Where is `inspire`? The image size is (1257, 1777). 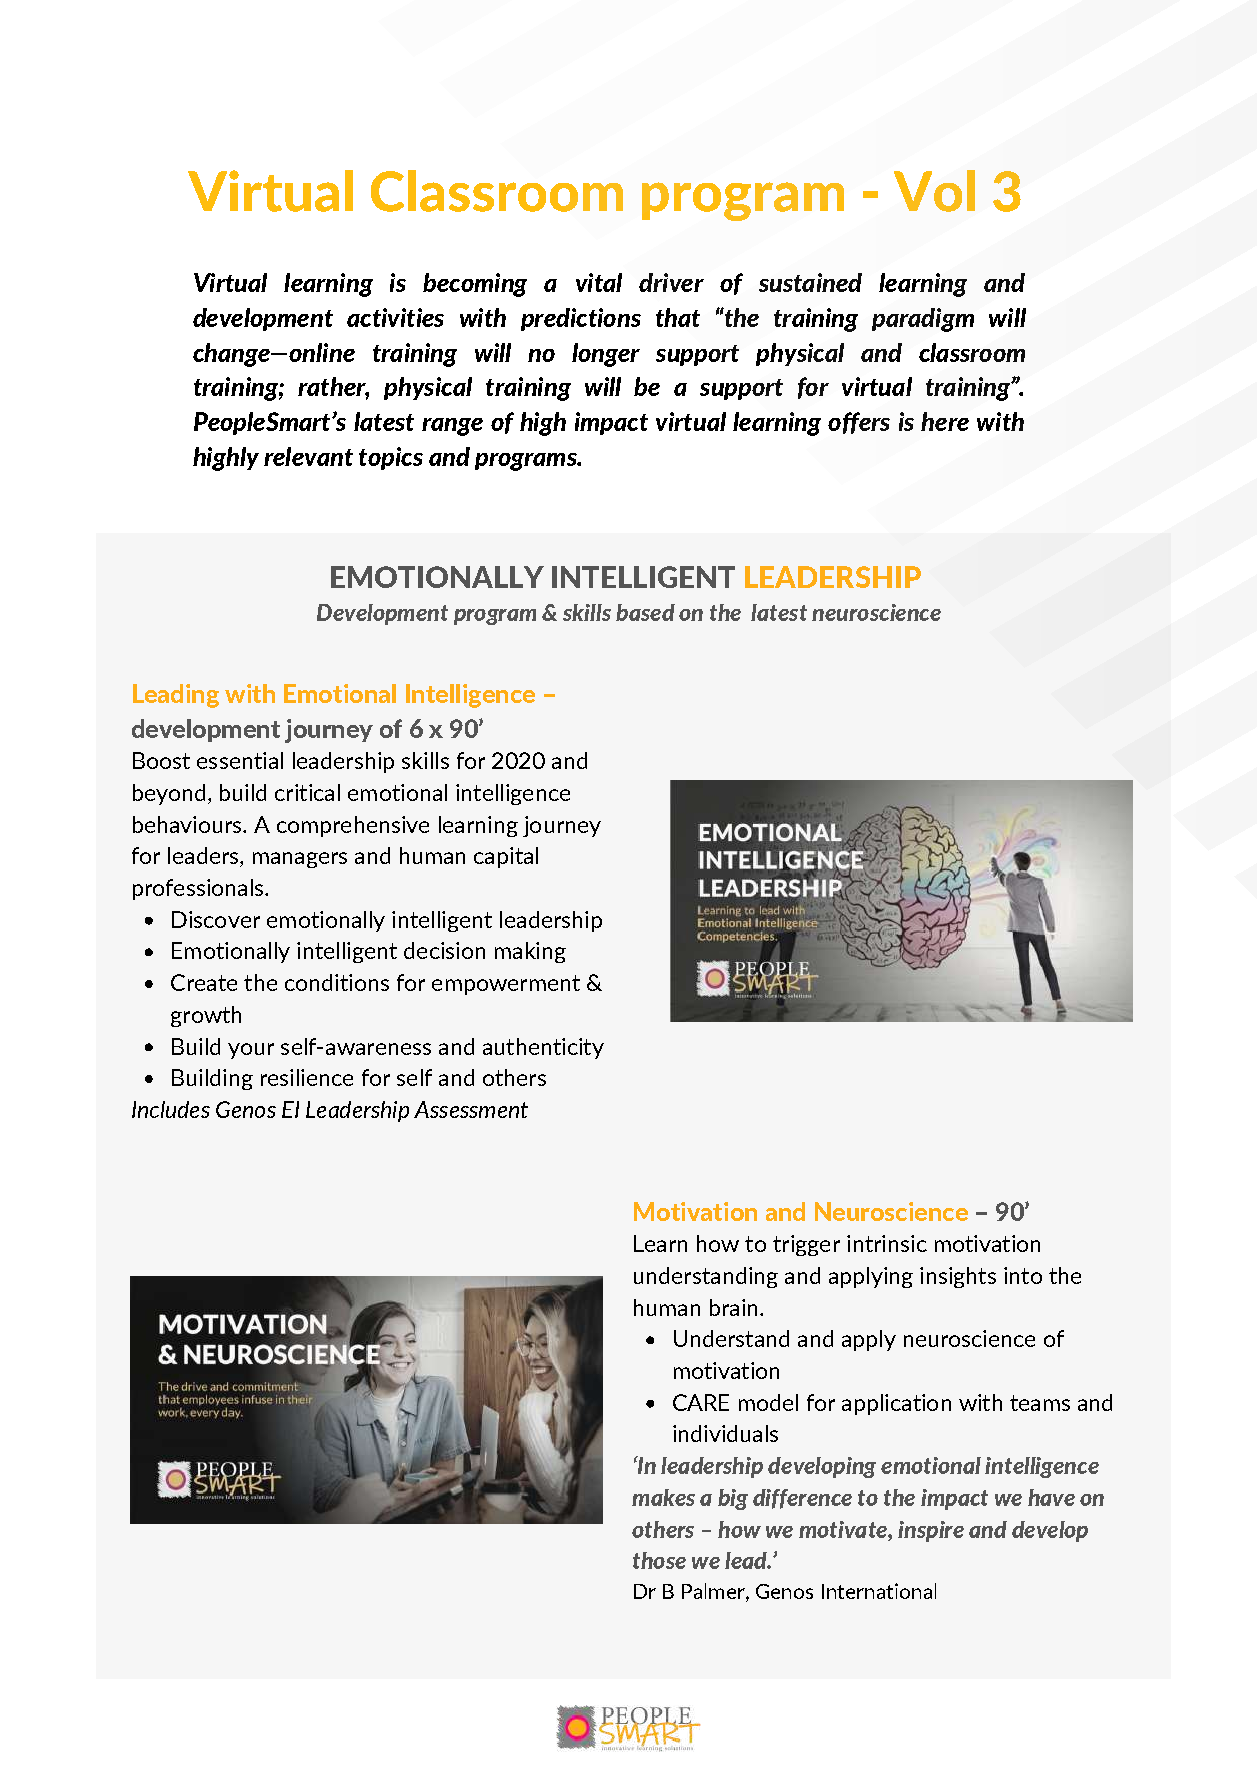 inspire is located at coordinates (931, 1531).
